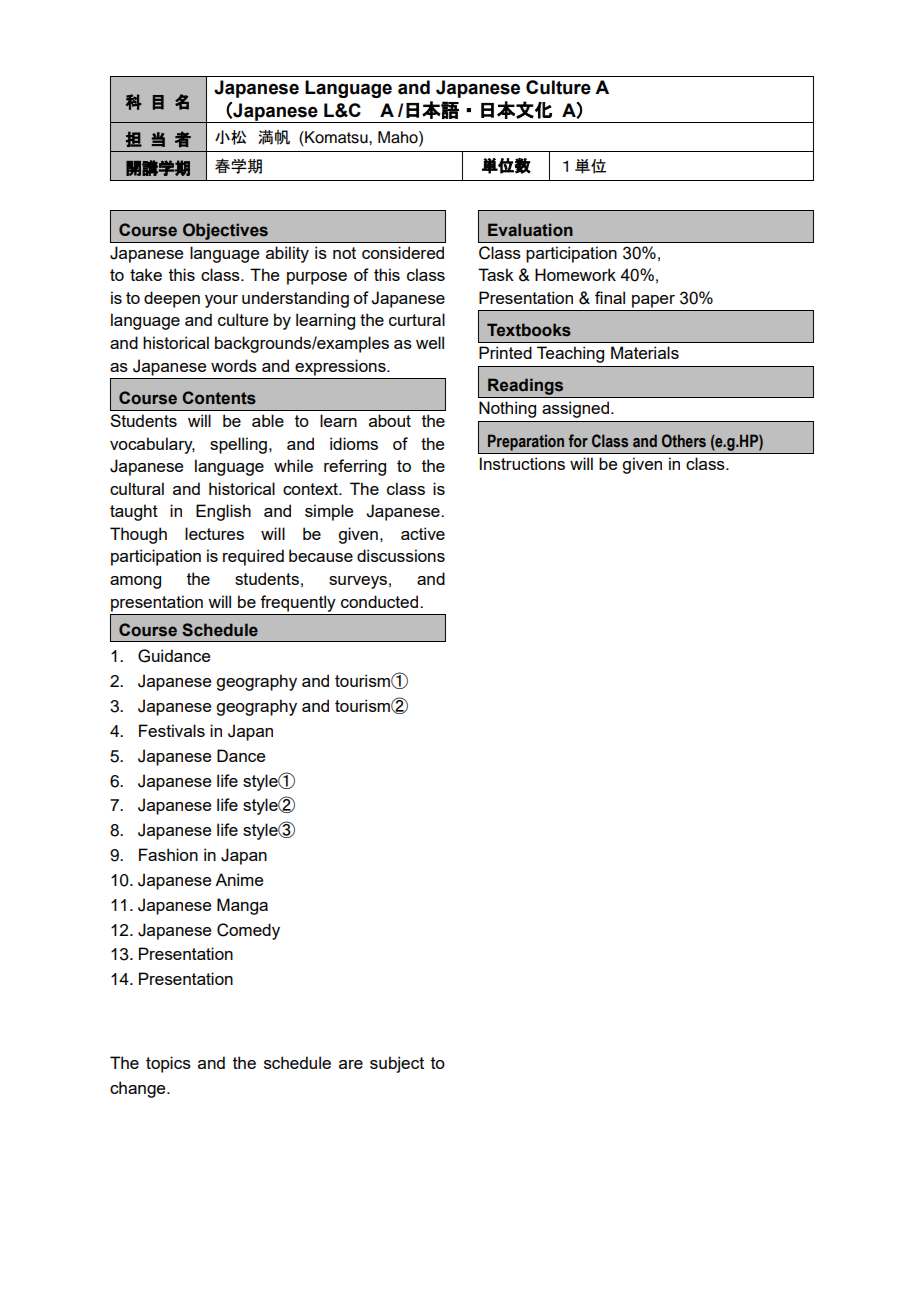 This document has width=924, height=1308. I want to click on considered, so click(403, 252).
